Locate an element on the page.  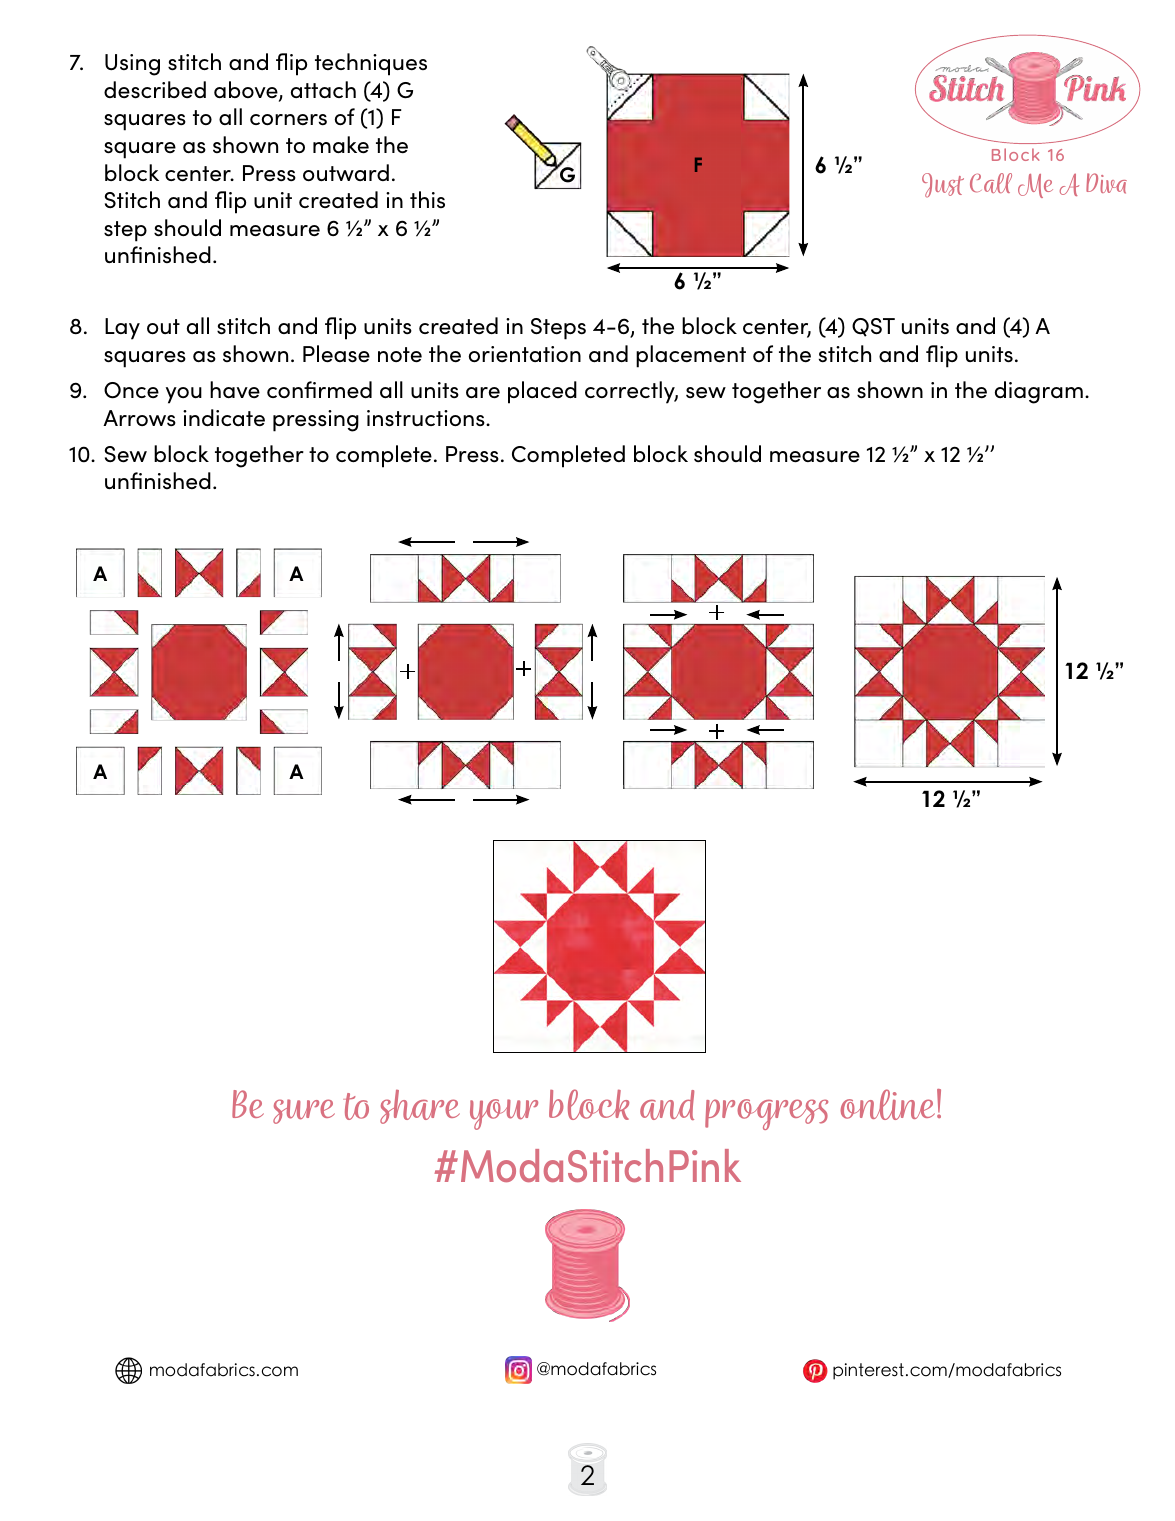
instructions is located at coordinates (427, 418).
